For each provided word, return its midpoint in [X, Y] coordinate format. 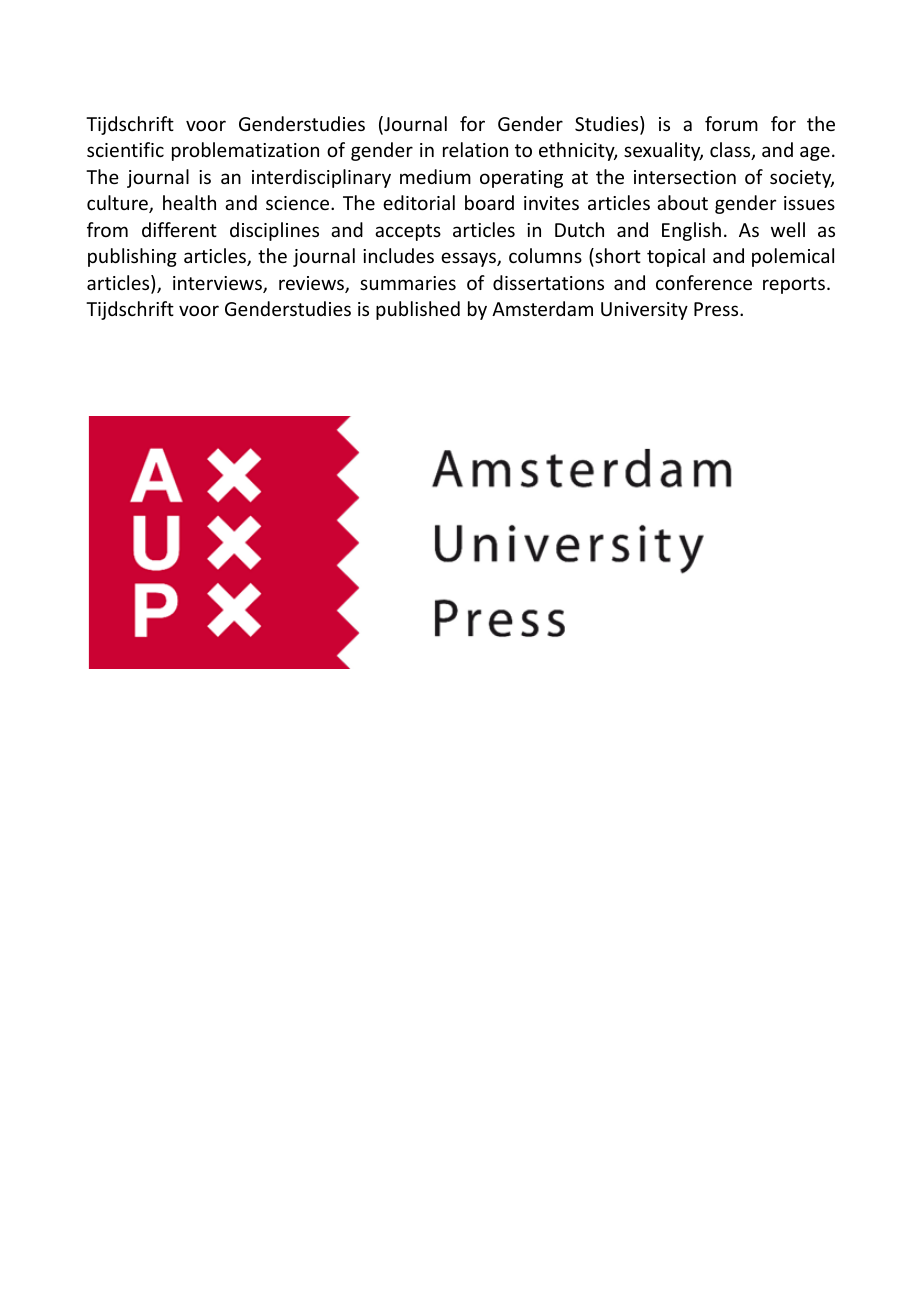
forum [731, 123]
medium [435, 176]
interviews [218, 284]
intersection [685, 177]
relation [475, 149]
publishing [132, 257]
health [189, 202]
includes [398, 255]
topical [676, 257]
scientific [125, 149]
